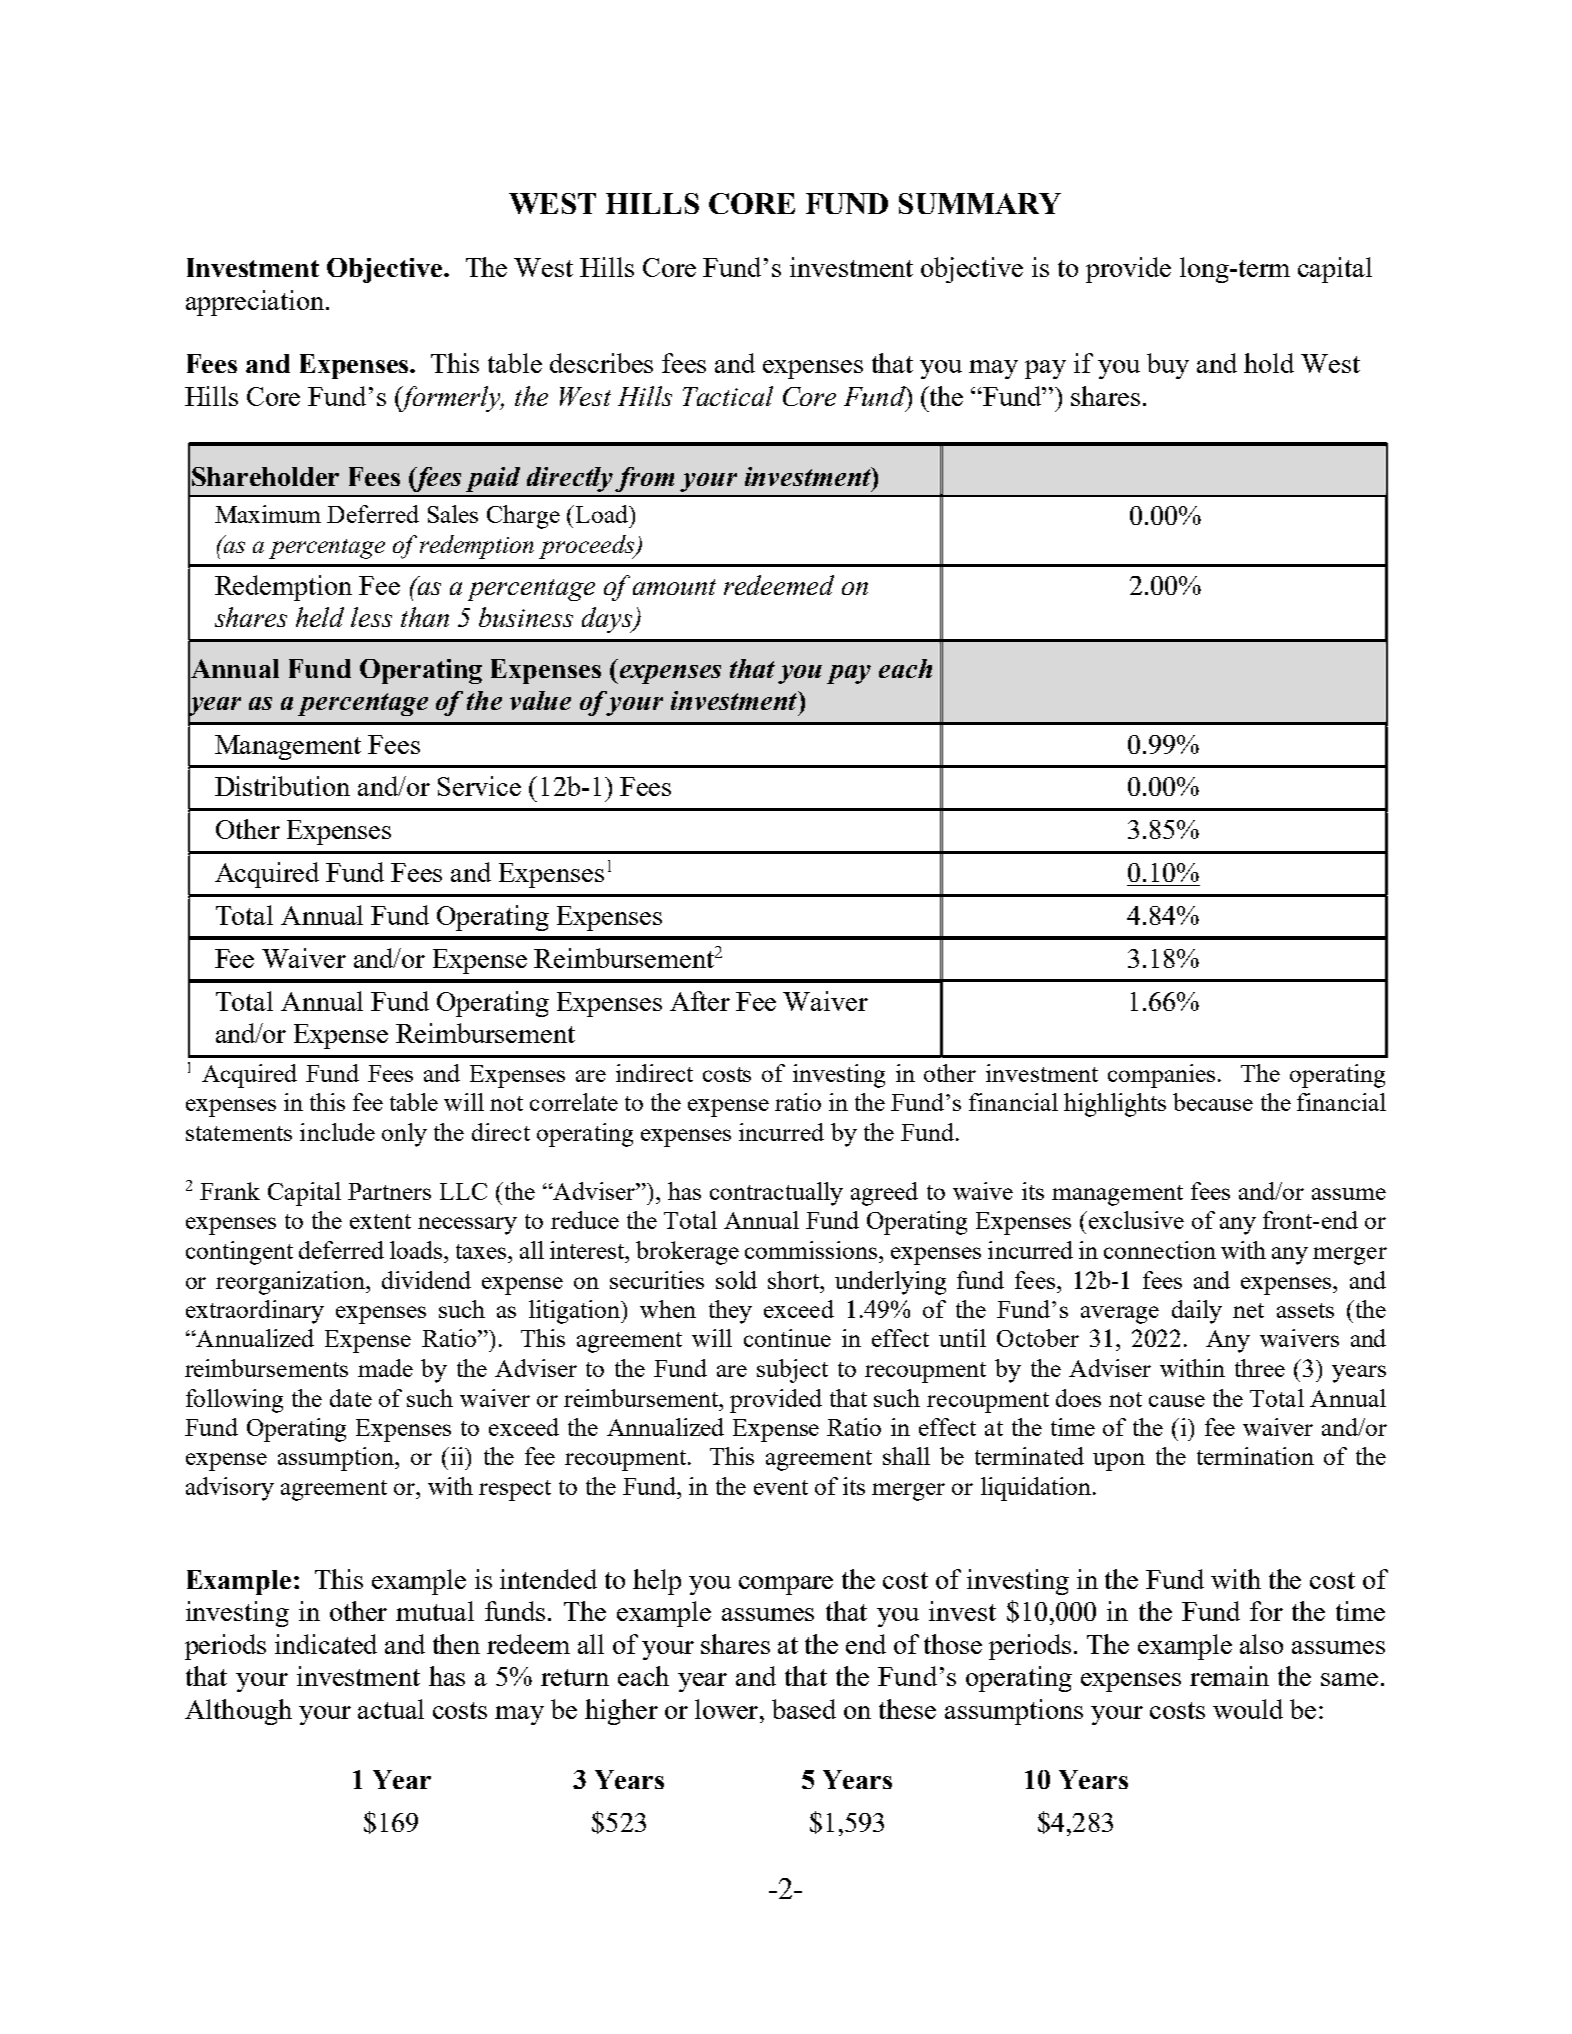 The width and height of the screenshot is (1572, 2034). What do you see at coordinates (811, 1250) in the screenshot?
I see `commissions` at bounding box center [811, 1250].
